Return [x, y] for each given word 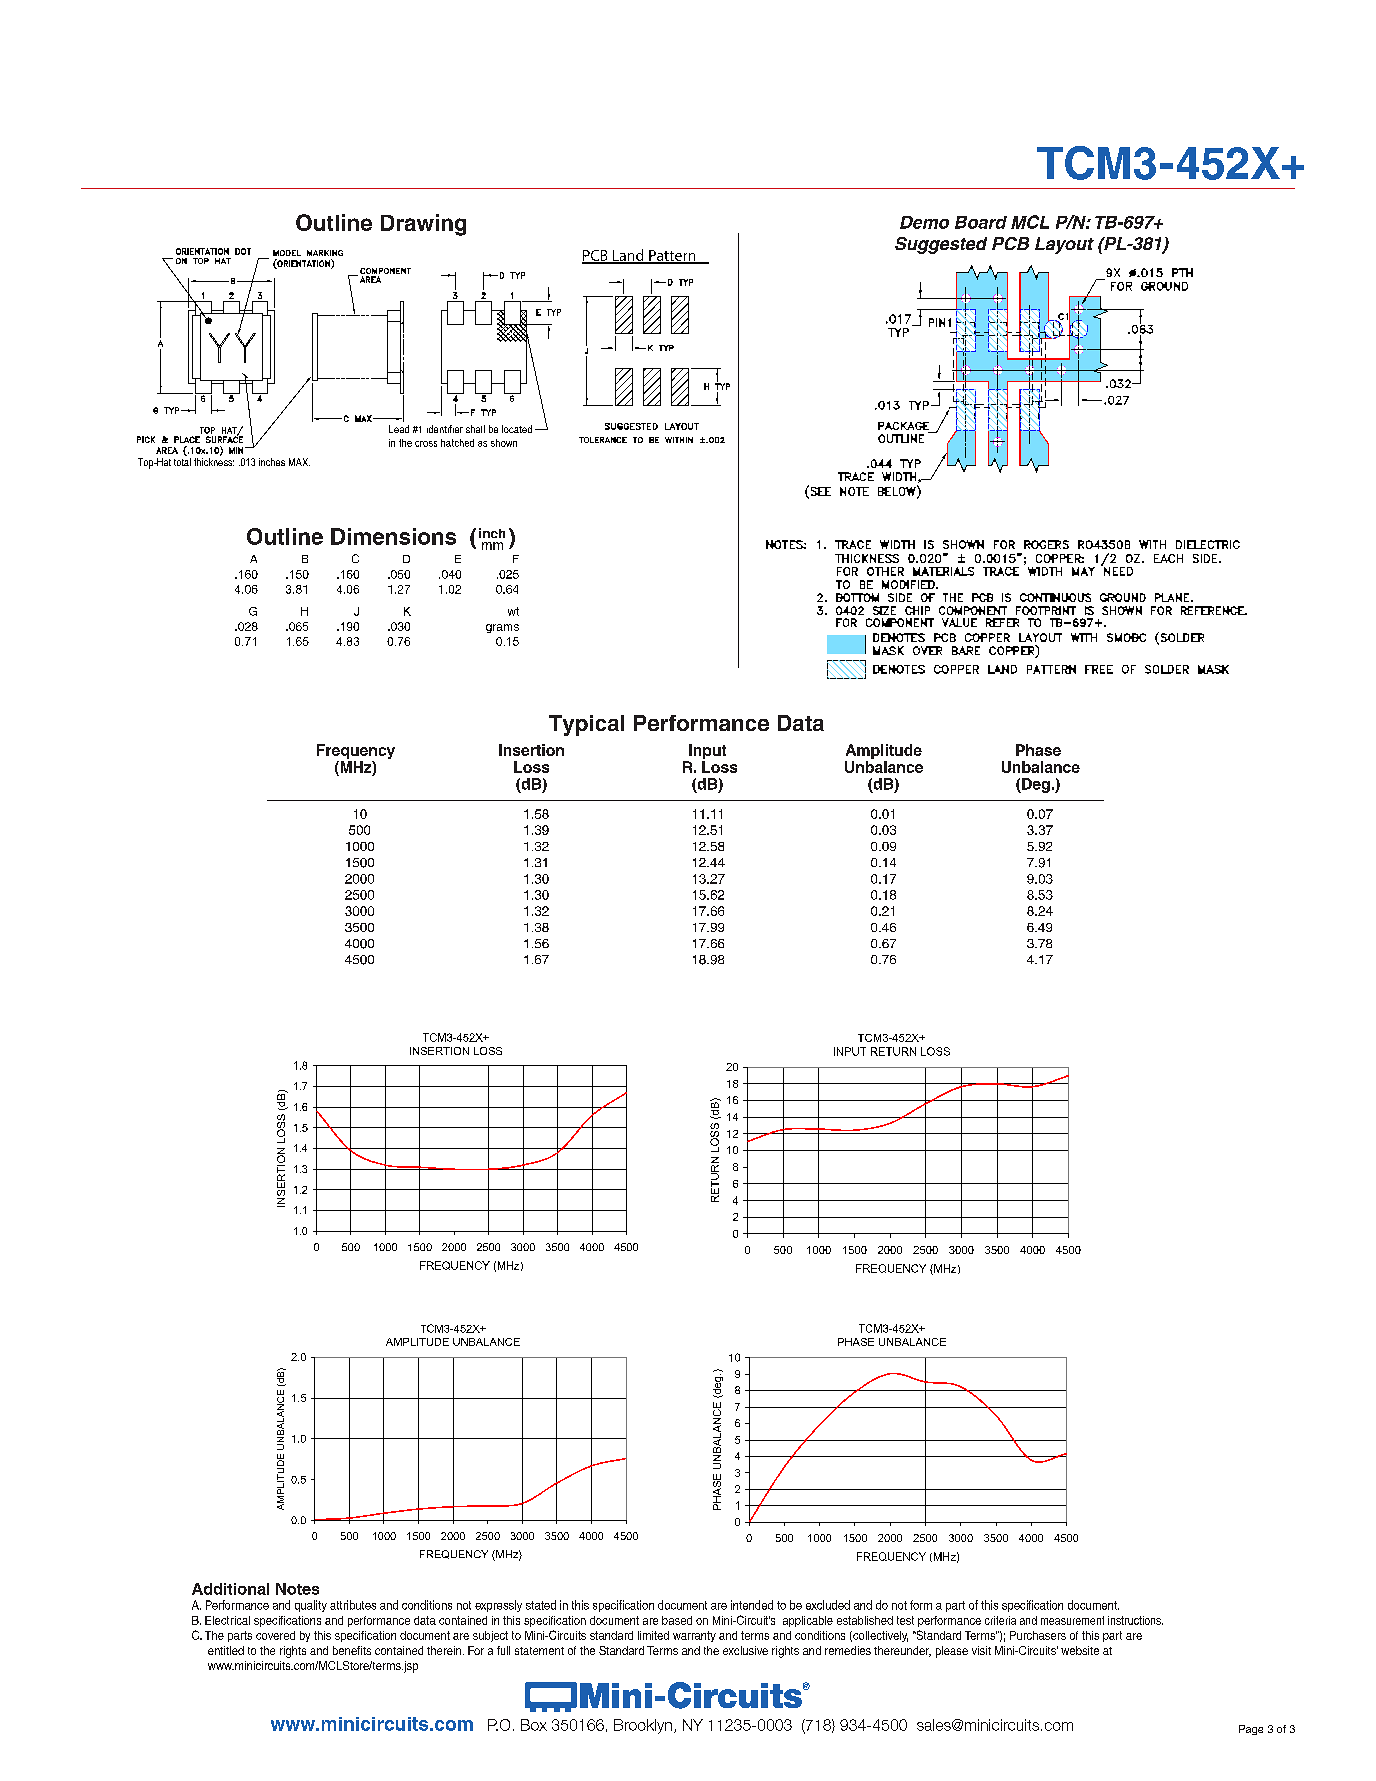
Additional [230, 1589]
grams [502, 628]
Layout [1064, 245]
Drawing [423, 225]
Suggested [941, 245]
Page [1251, 1730]
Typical [586, 725]
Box [534, 1725]
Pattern [672, 256]
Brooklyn [643, 1726]
